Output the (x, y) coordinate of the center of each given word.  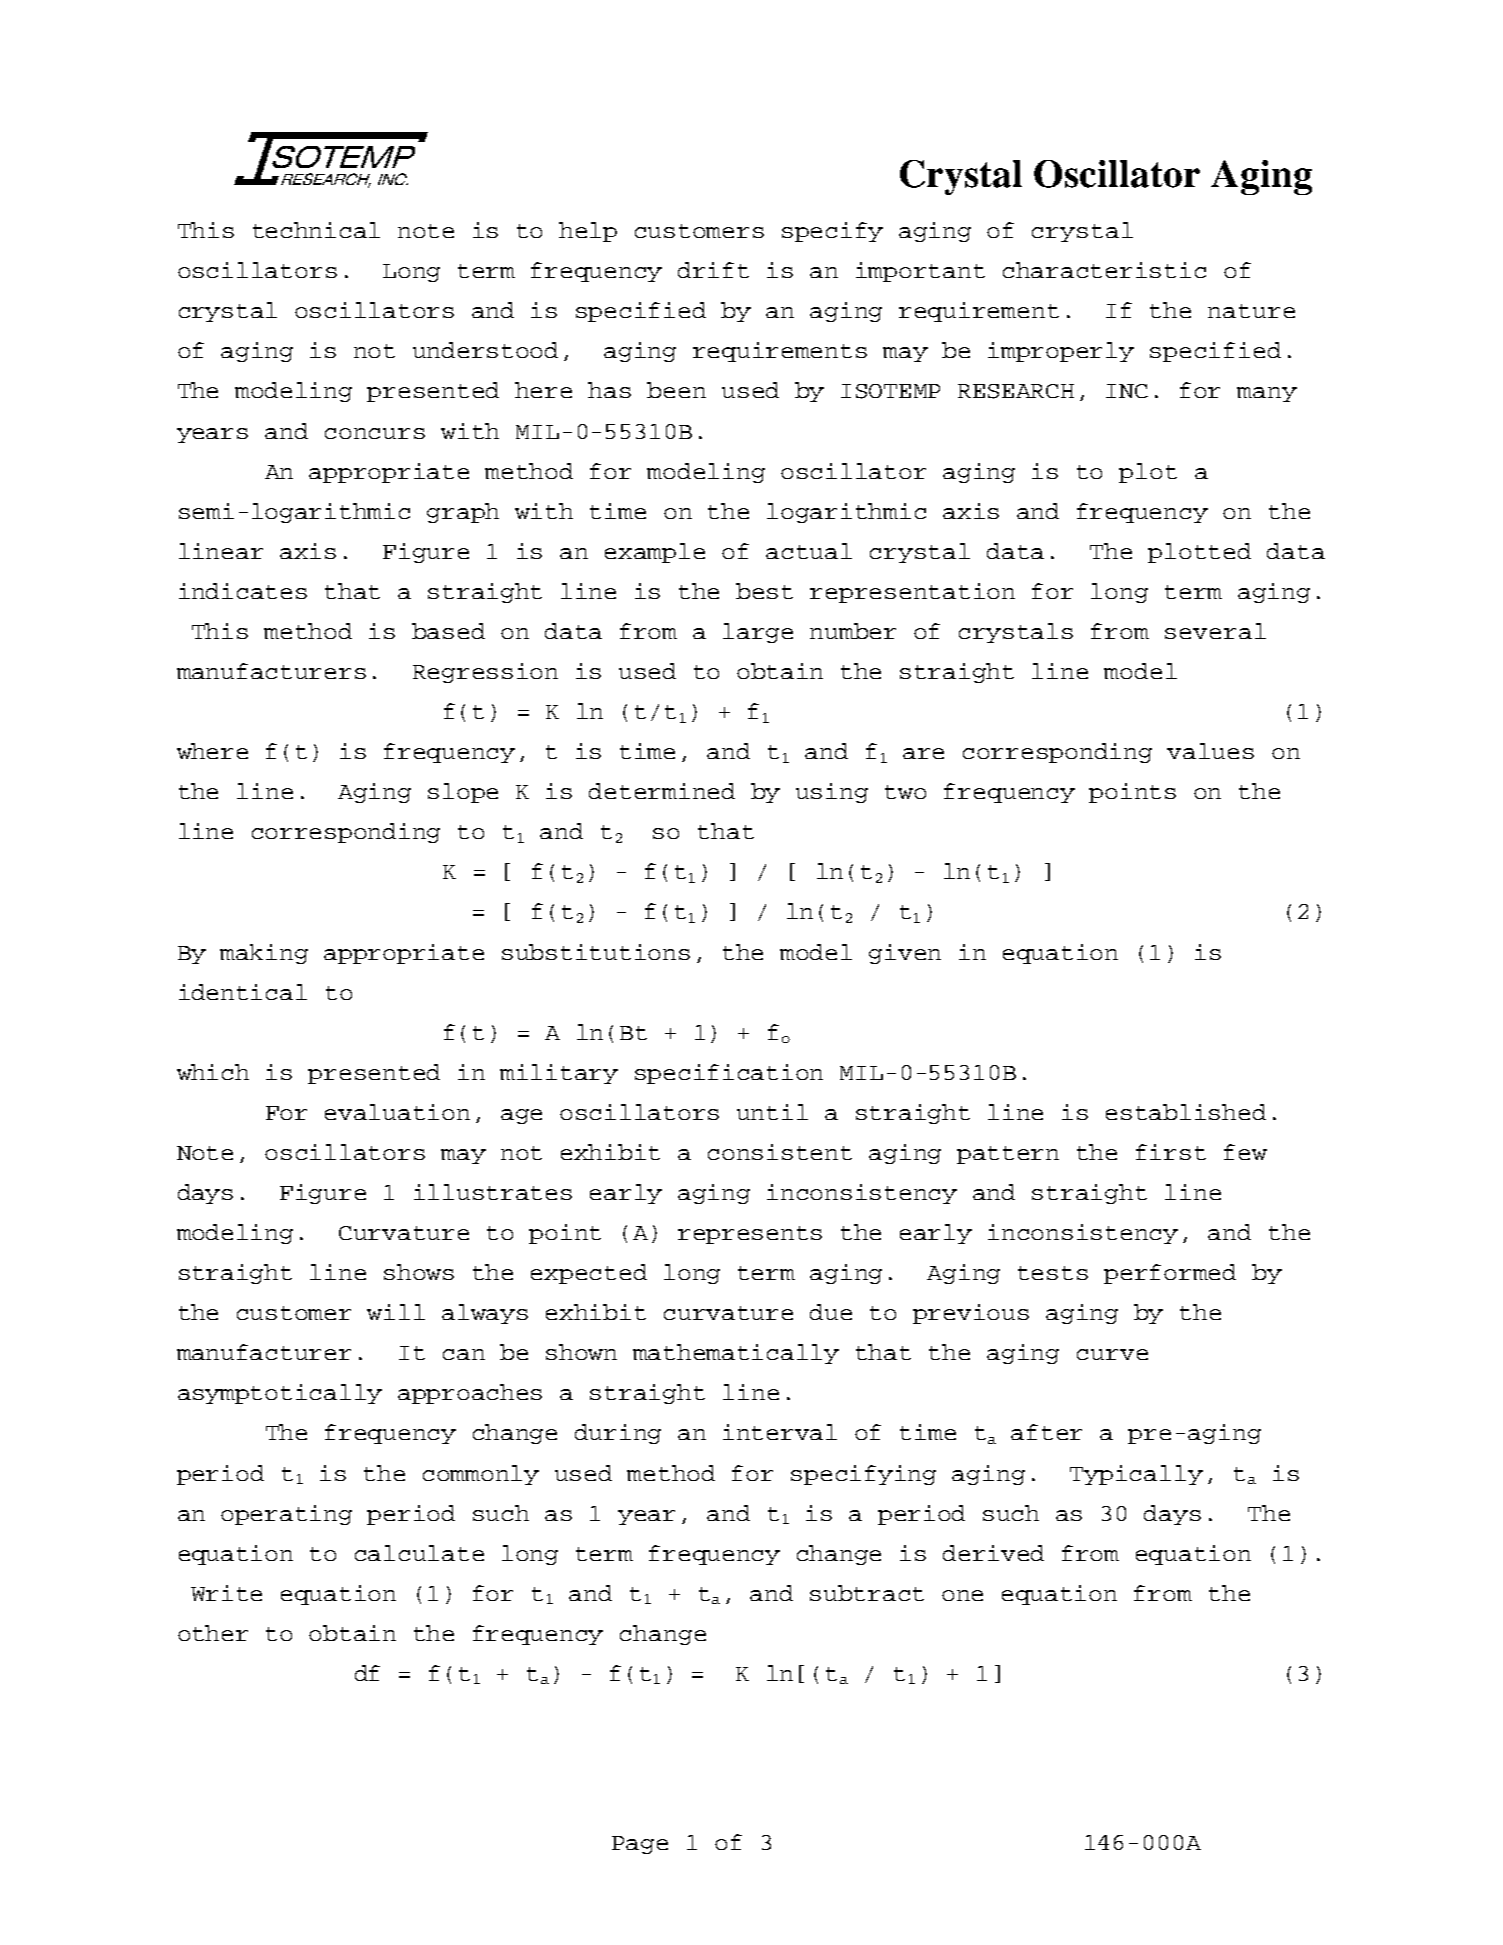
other (213, 1633)
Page (640, 1845)
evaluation (397, 1112)
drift (713, 270)
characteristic (1104, 270)
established (1186, 1112)
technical (316, 230)
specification (729, 1074)
